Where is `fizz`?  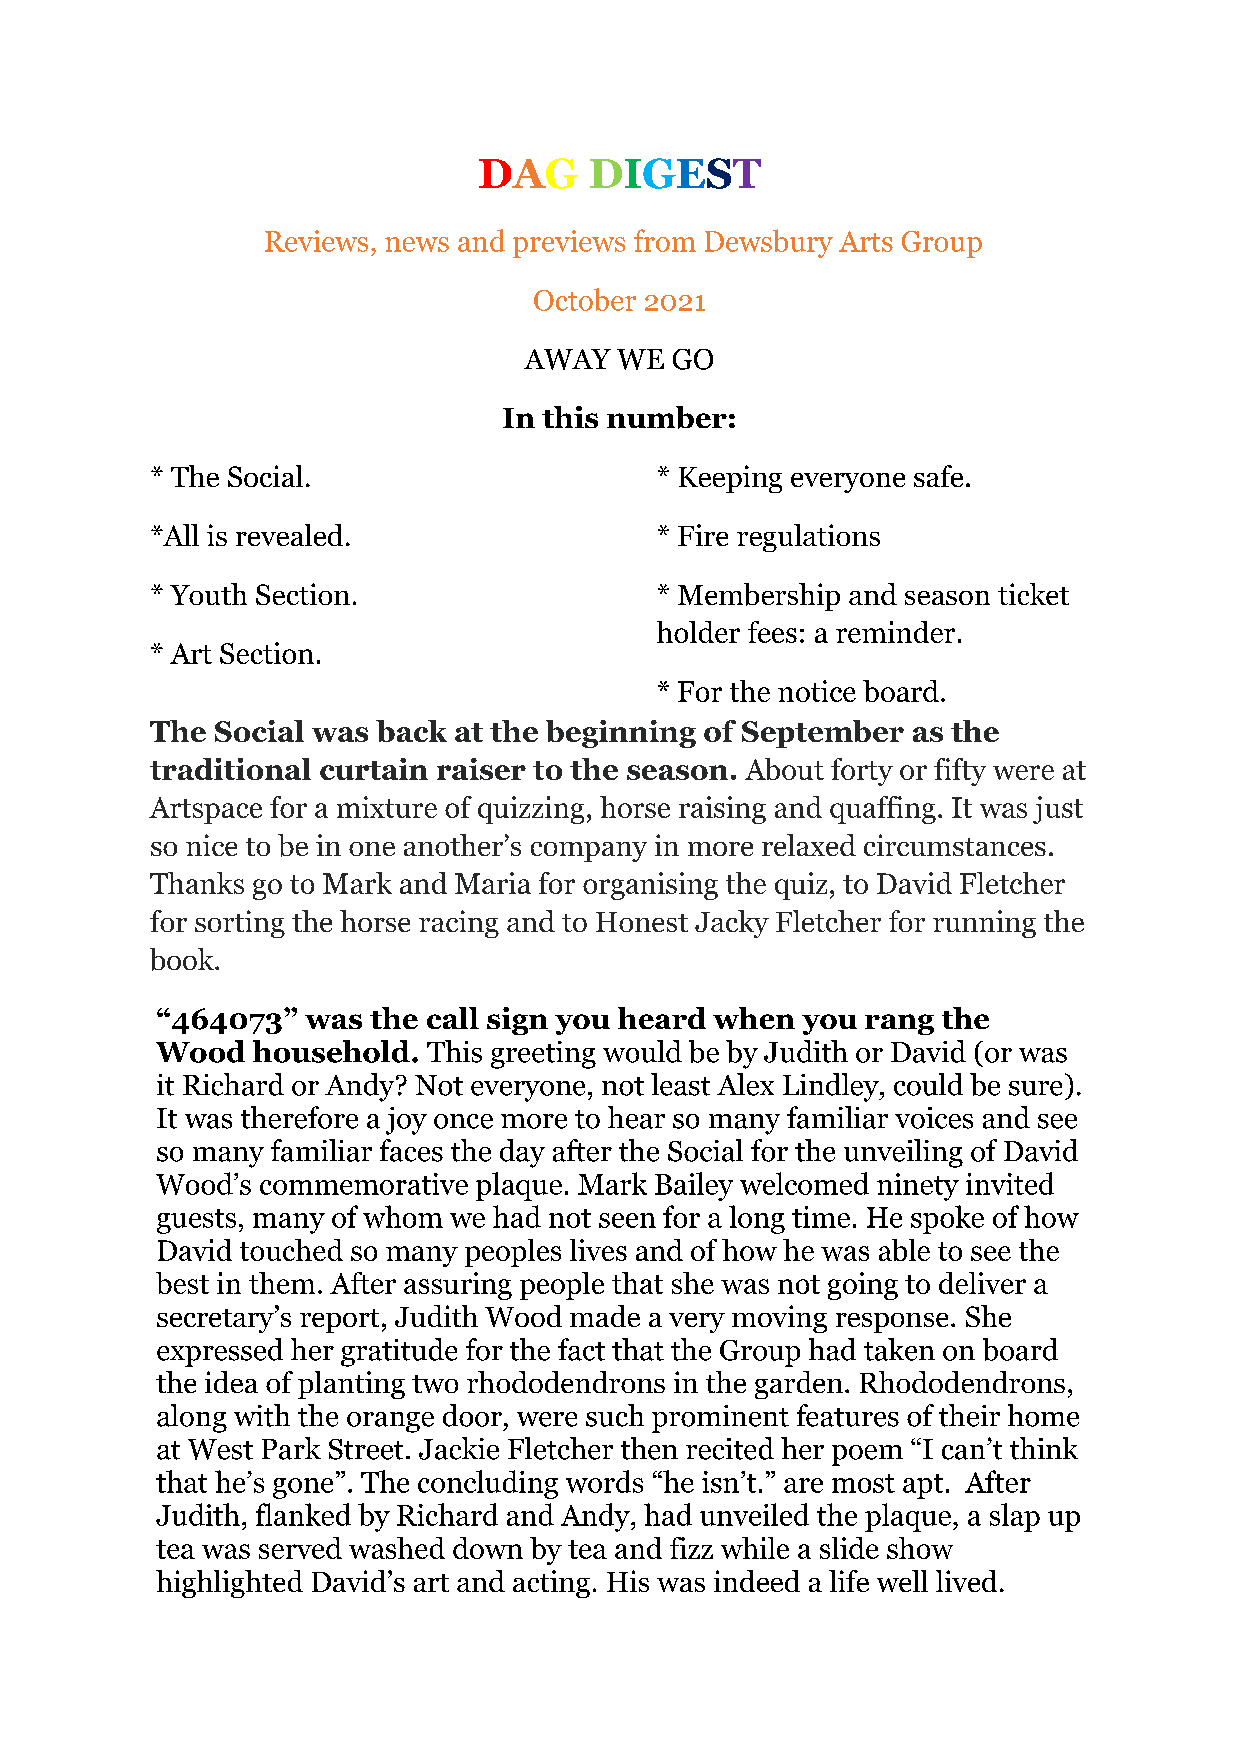 fizz is located at coordinates (691, 1548).
